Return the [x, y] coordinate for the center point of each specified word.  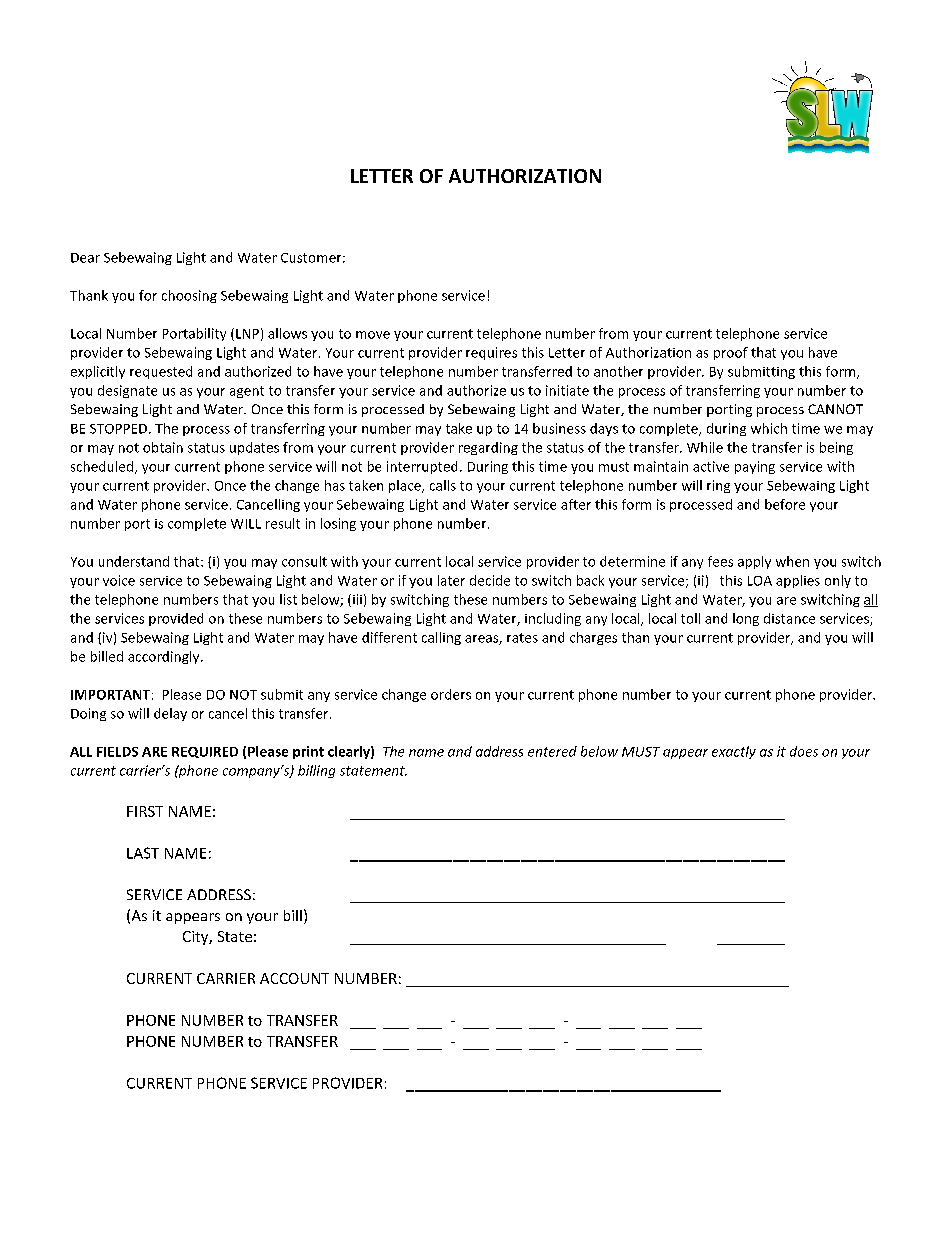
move [373, 335]
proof [731, 353]
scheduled [102, 466]
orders [451, 694]
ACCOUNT [294, 978]
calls [443, 485]
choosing [189, 296]
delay [170, 714]
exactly [734, 752]
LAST [143, 853]
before [785, 504]
